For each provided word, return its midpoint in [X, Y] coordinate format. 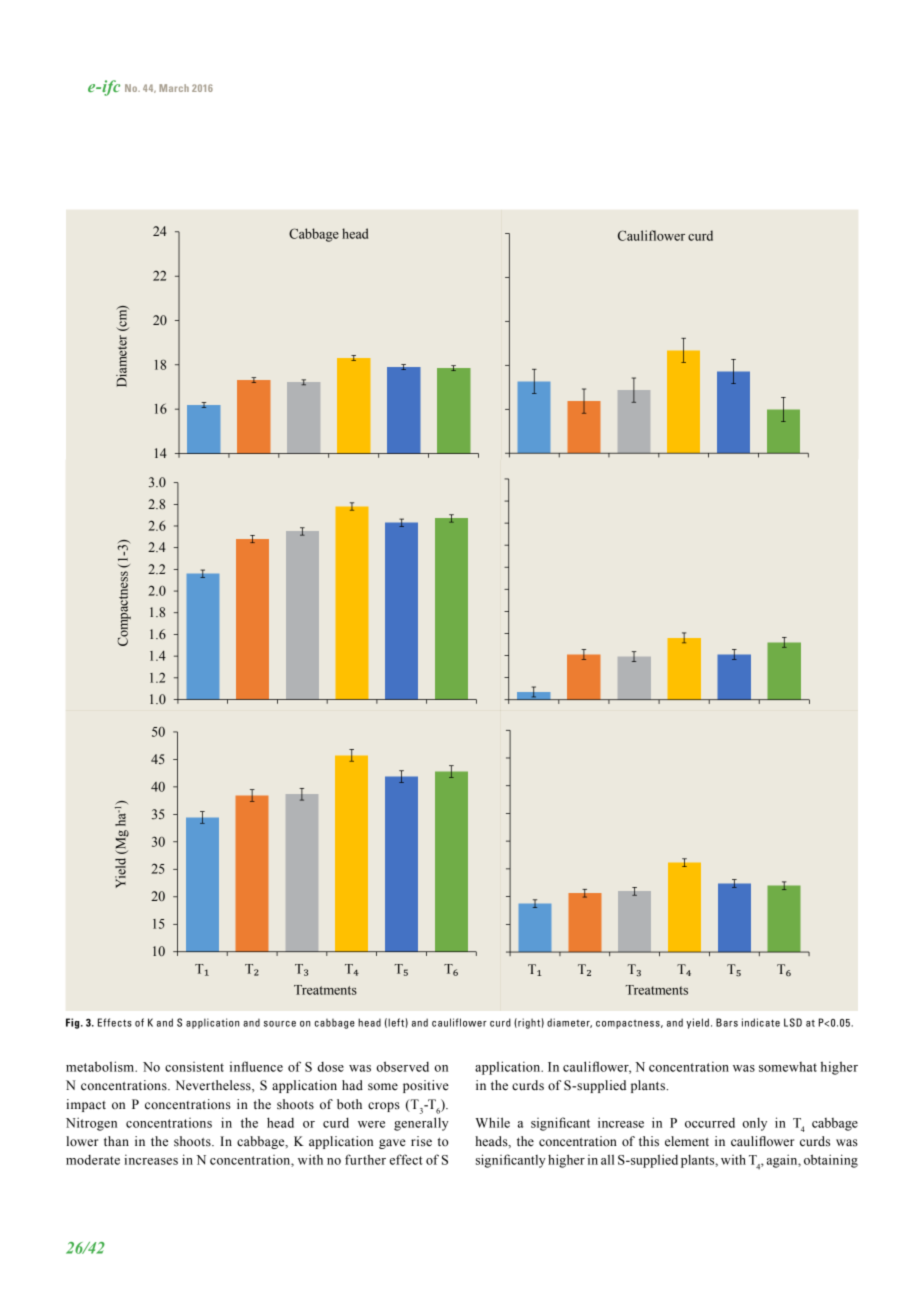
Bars [727, 1022]
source [280, 1024]
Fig [74, 1023]
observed [402, 1066]
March [174, 88]
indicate [761, 1022]
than [116, 1141]
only [754, 1124]
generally [421, 1124]
